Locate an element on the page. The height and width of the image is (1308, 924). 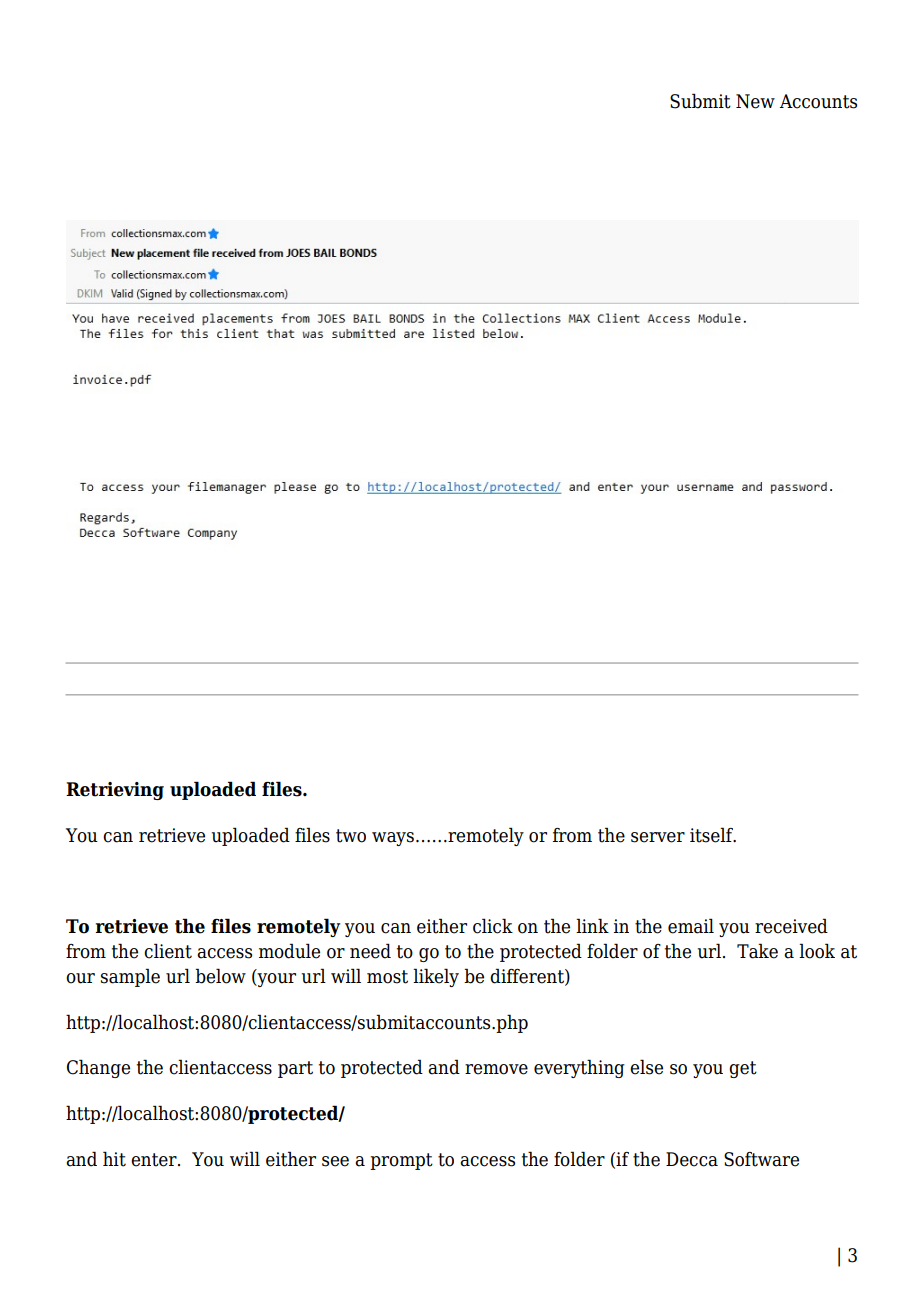
itself is located at coordinates (712, 835).
